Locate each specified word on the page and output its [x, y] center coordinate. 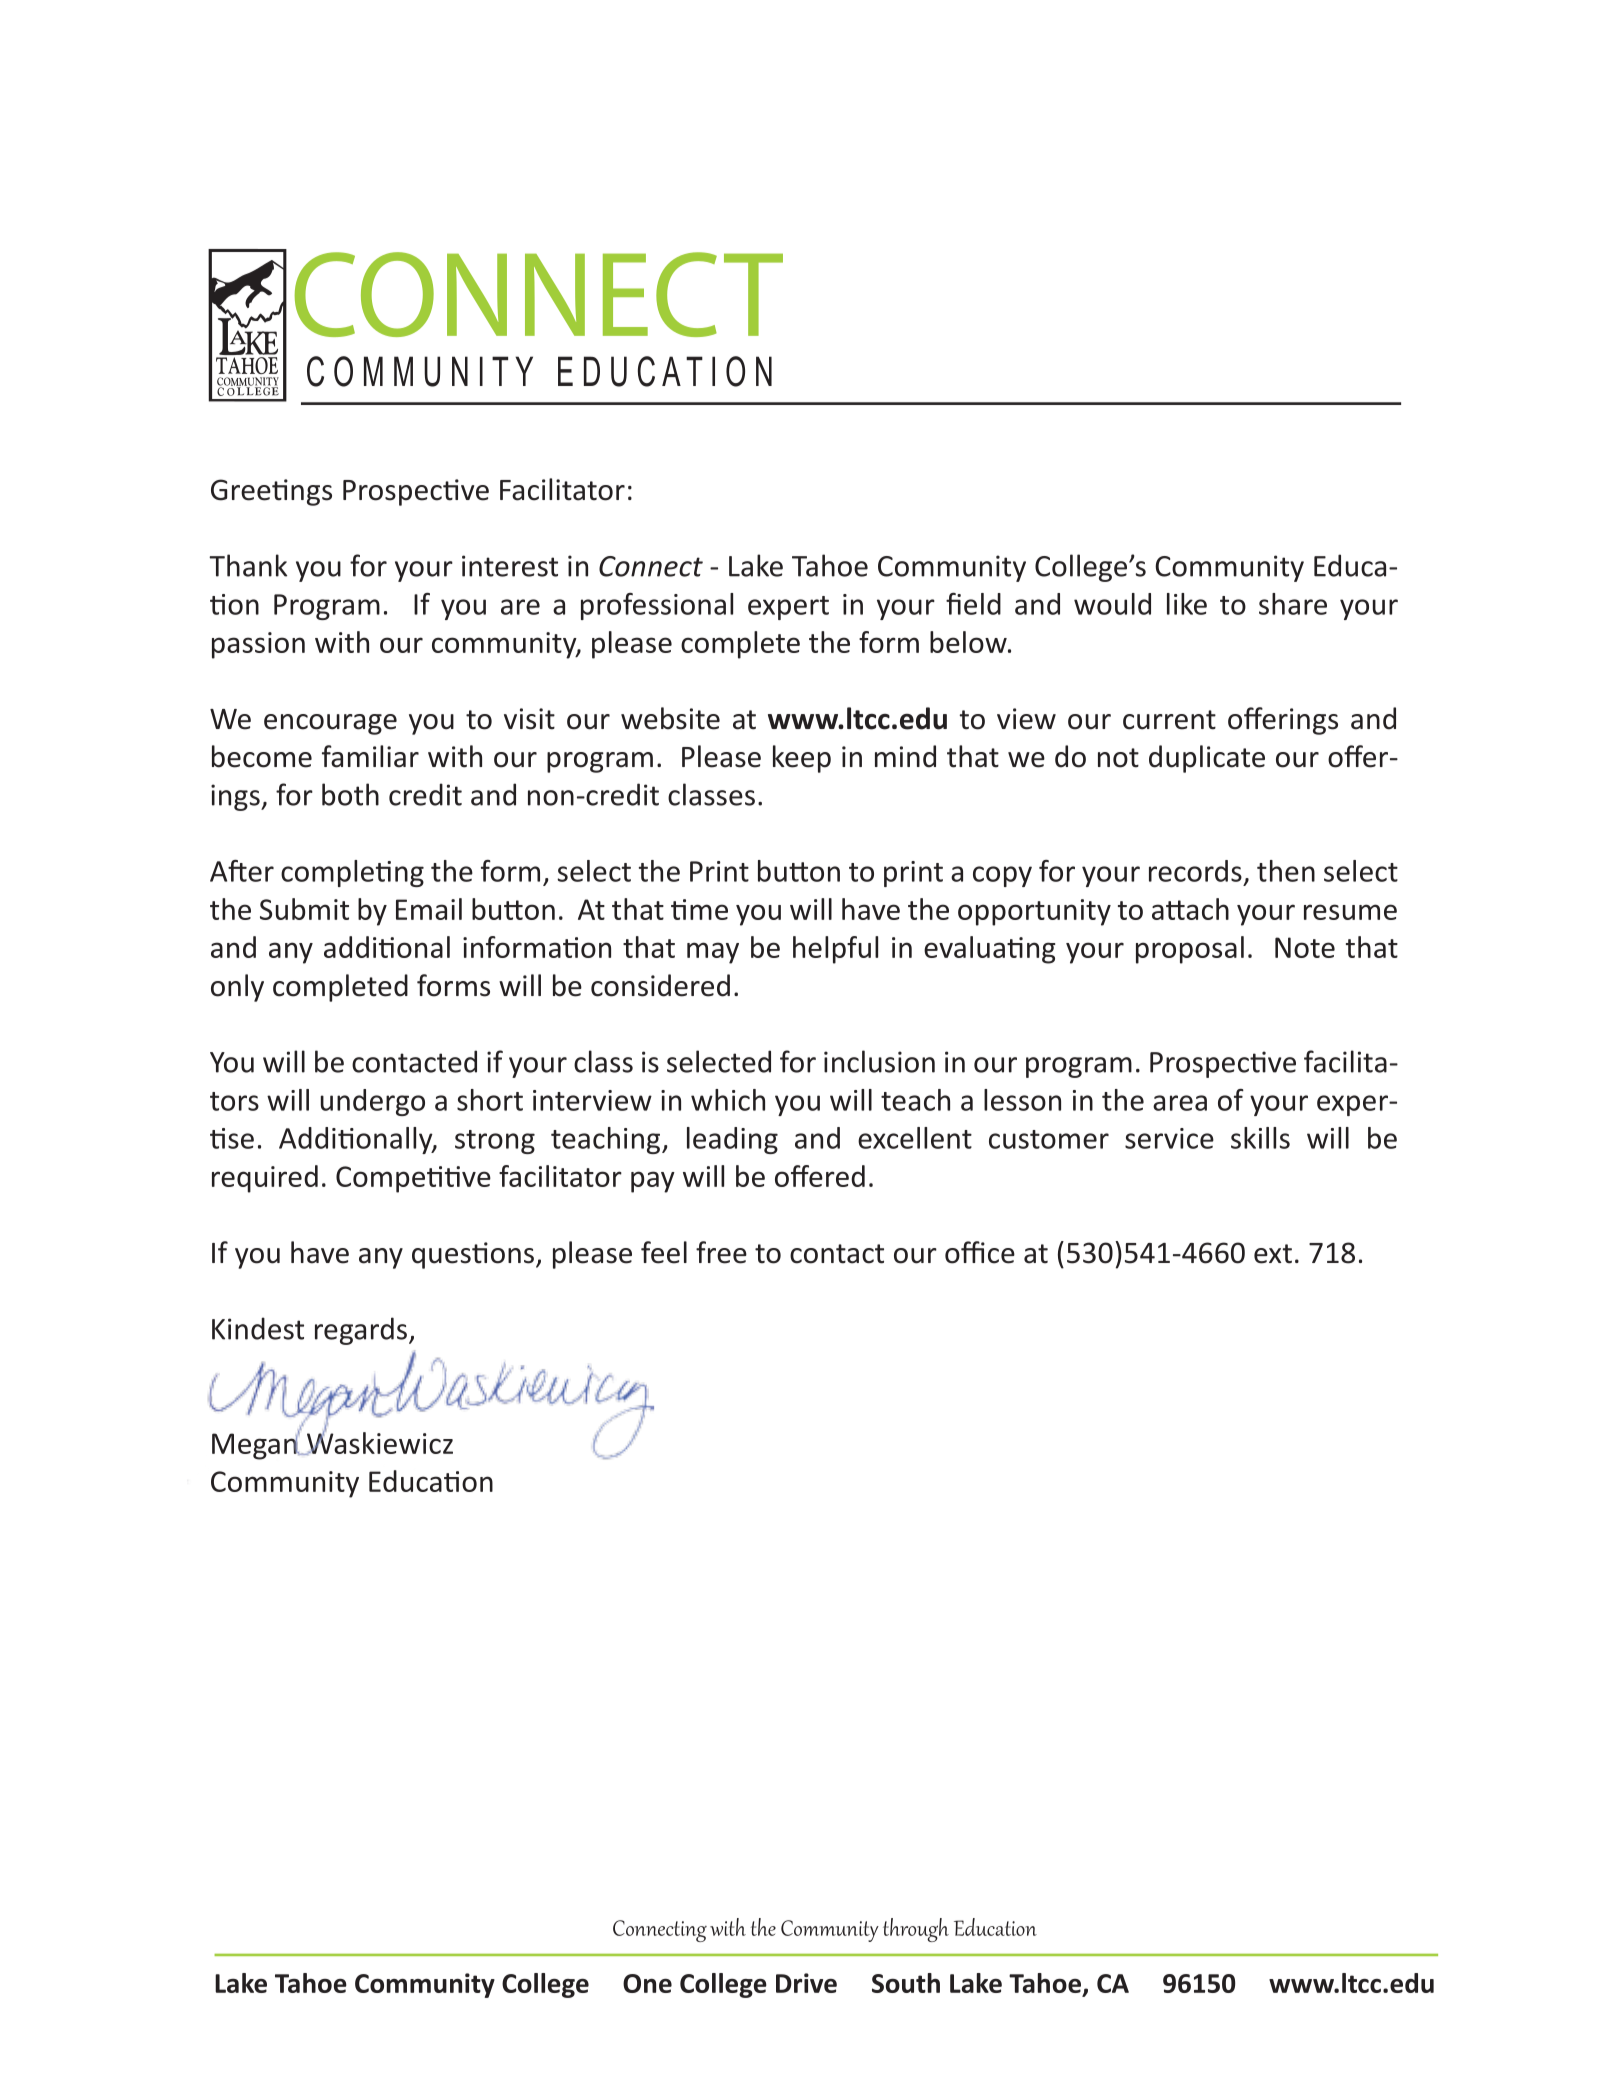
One [647, 1983]
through [916, 1930]
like [1187, 604]
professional [657, 606]
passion [258, 645]
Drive [806, 1983]
